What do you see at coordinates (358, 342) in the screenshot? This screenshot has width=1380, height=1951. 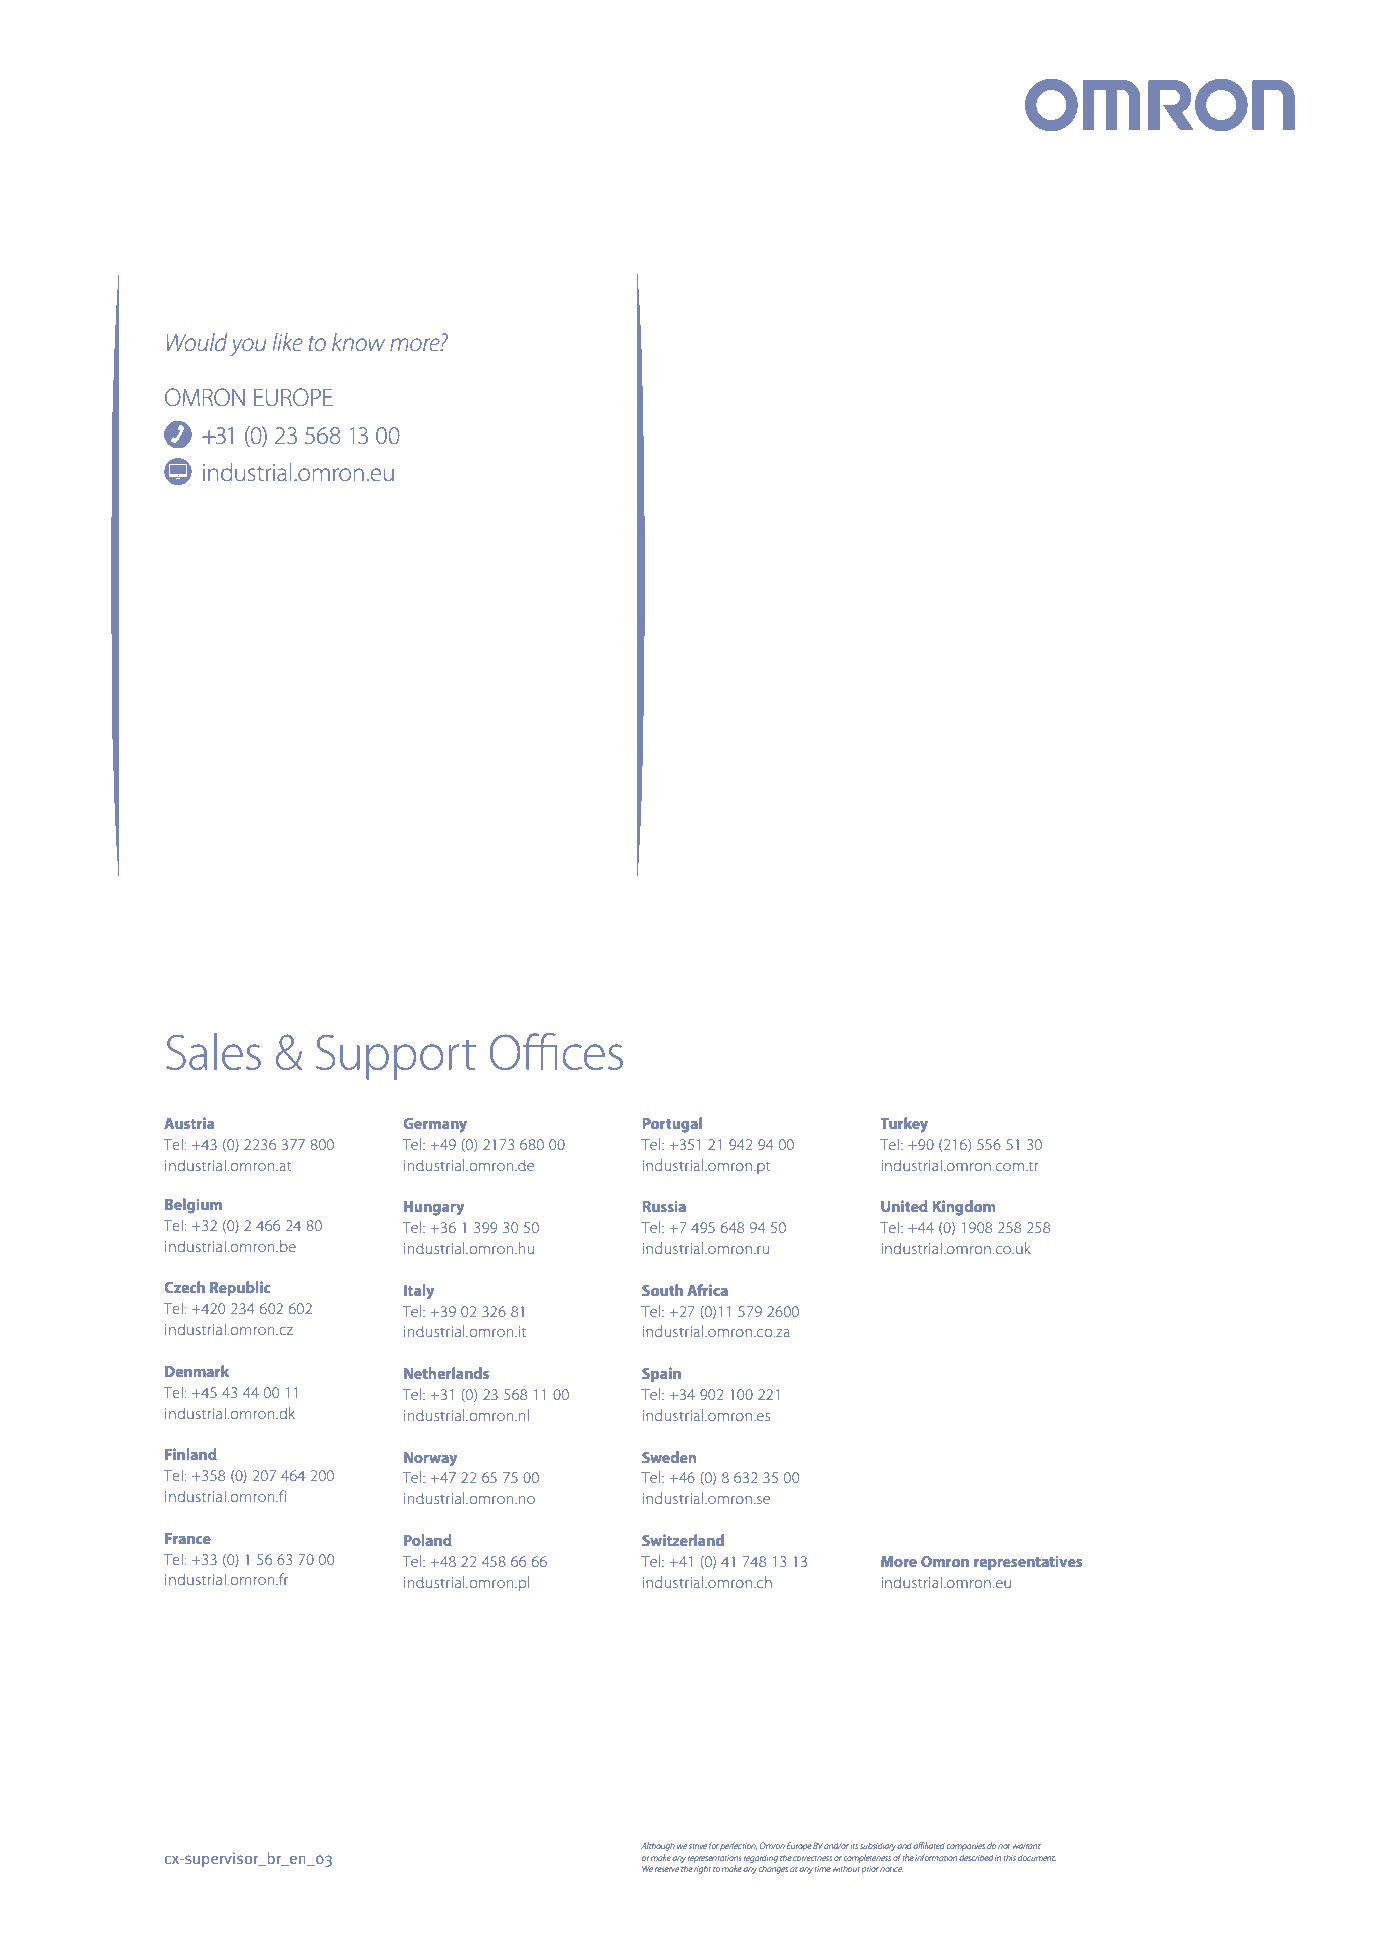 I see `know` at bounding box center [358, 342].
